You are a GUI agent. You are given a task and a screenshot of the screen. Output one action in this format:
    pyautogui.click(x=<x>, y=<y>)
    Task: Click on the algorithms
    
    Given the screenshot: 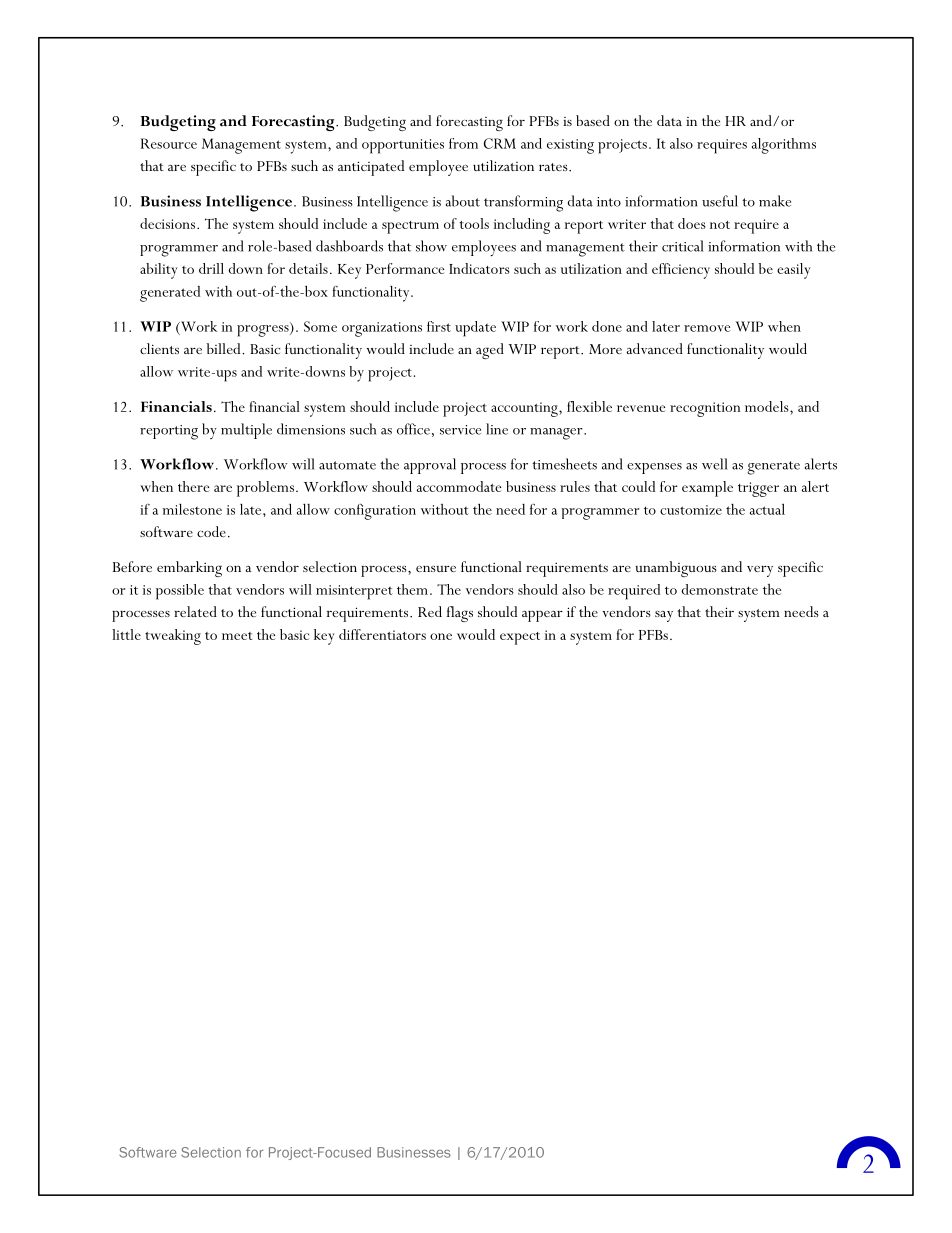 What is the action you would take?
    pyautogui.click(x=784, y=146)
